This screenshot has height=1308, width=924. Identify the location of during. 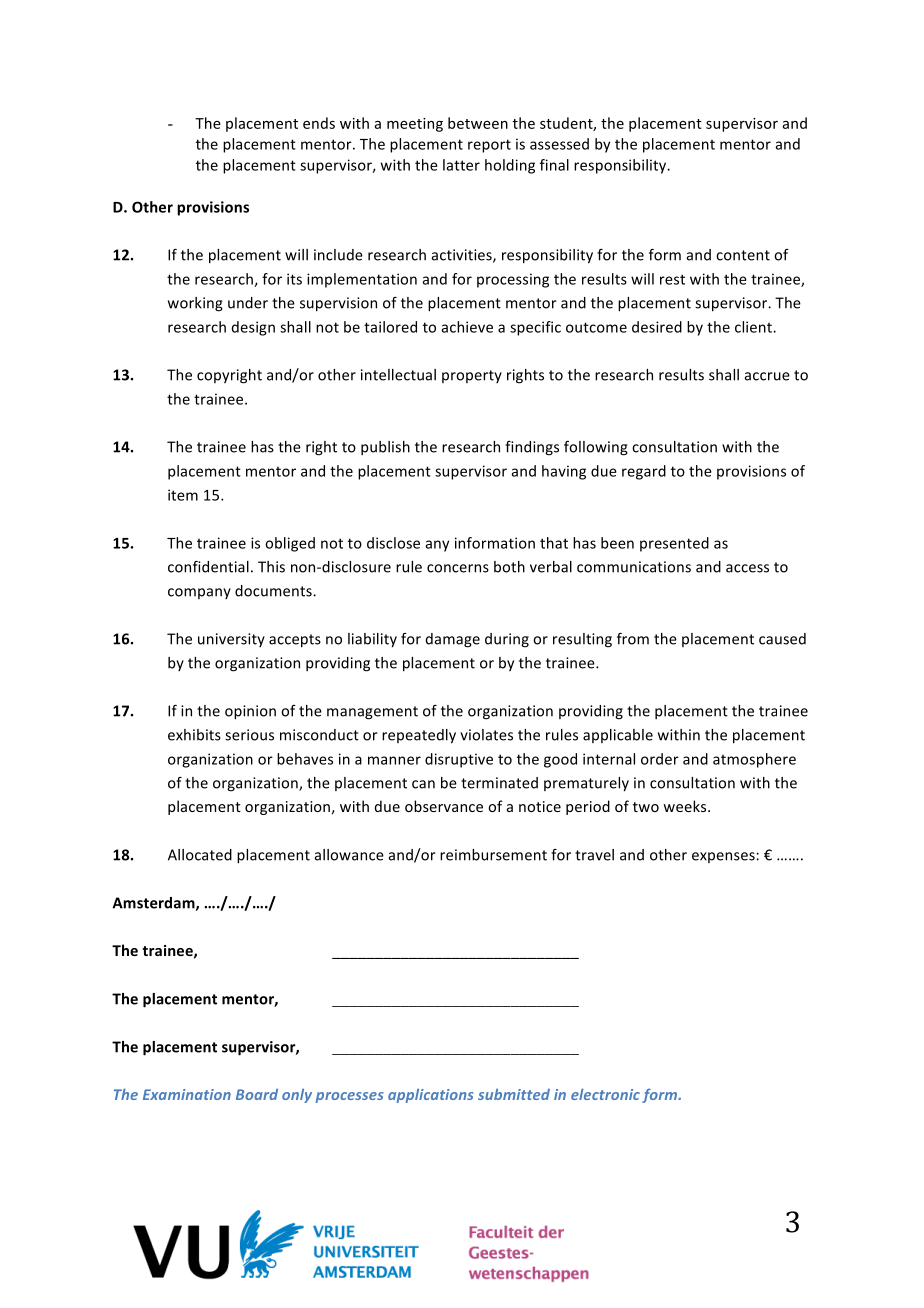
(507, 640).
